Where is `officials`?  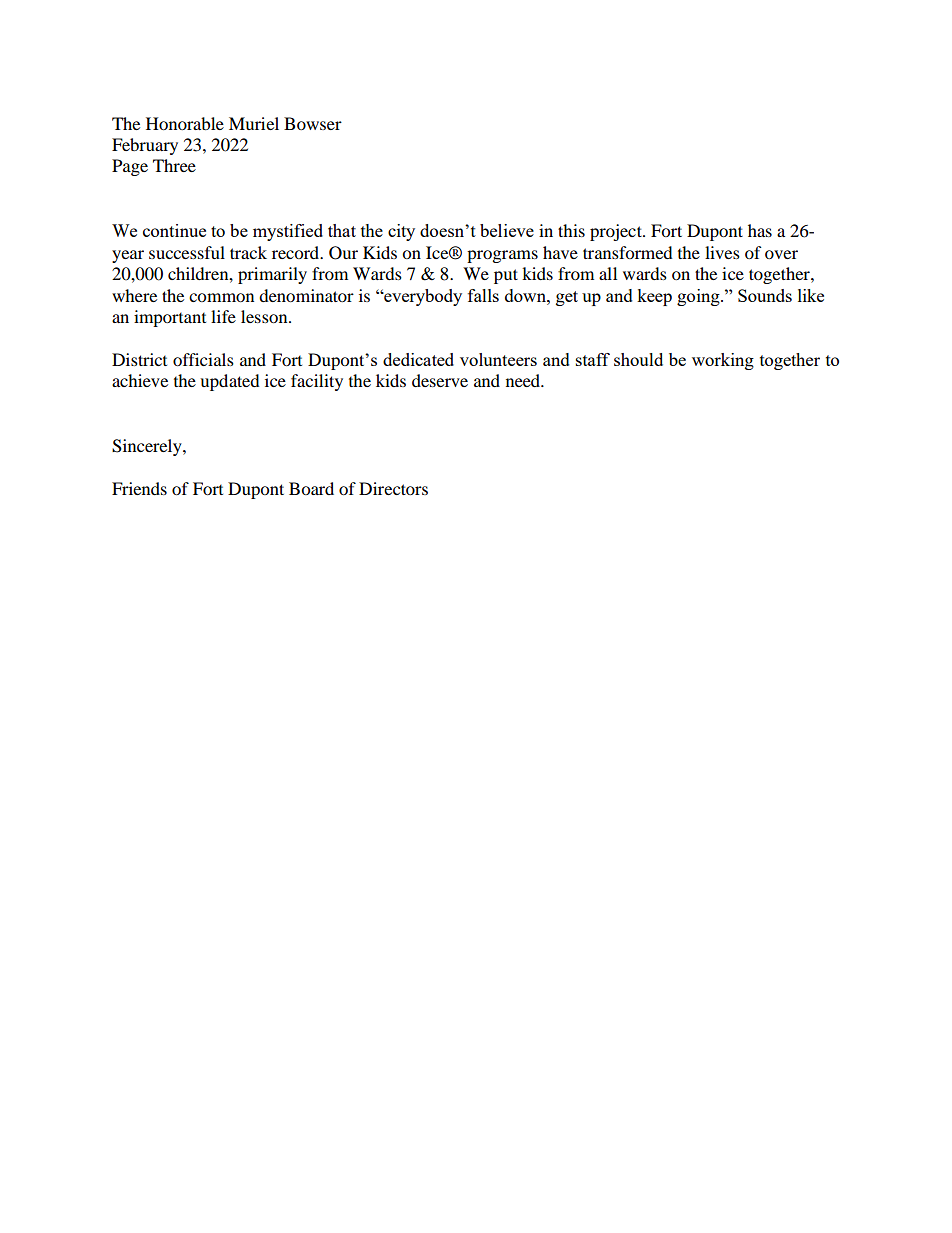 officials is located at coordinates (203, 359).
